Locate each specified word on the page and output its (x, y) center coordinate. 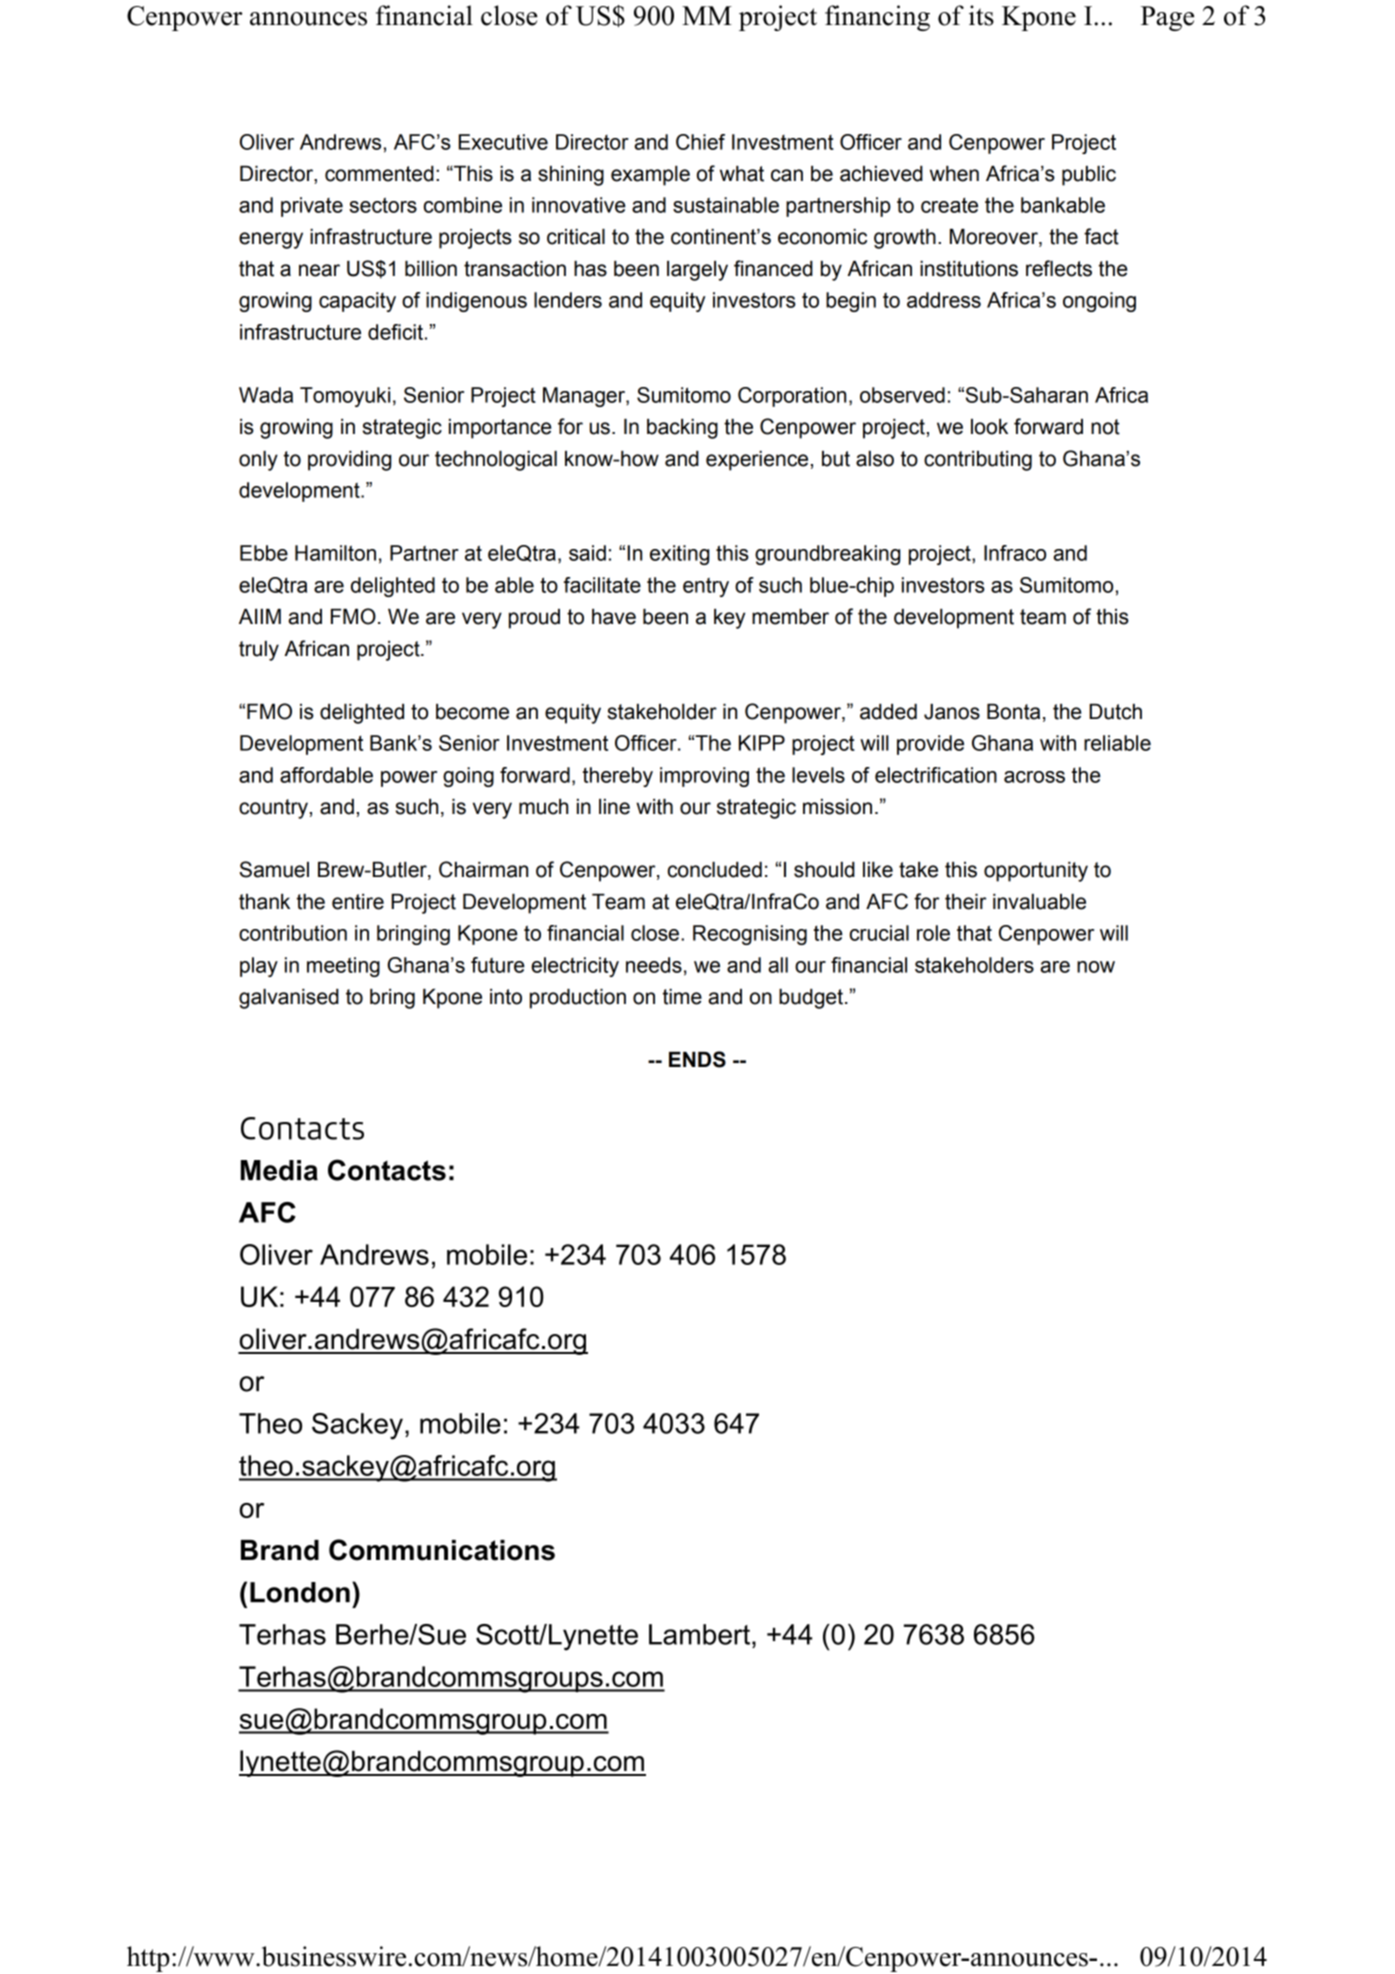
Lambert (701, 1634)
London (300, 1592)
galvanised (289, 999)
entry (706, 587)
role (933, 933)
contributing (978, 461)
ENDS (697, 1059)
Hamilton (335, 553)
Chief (700, 142)
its (981, 15)
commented (379, 174)
